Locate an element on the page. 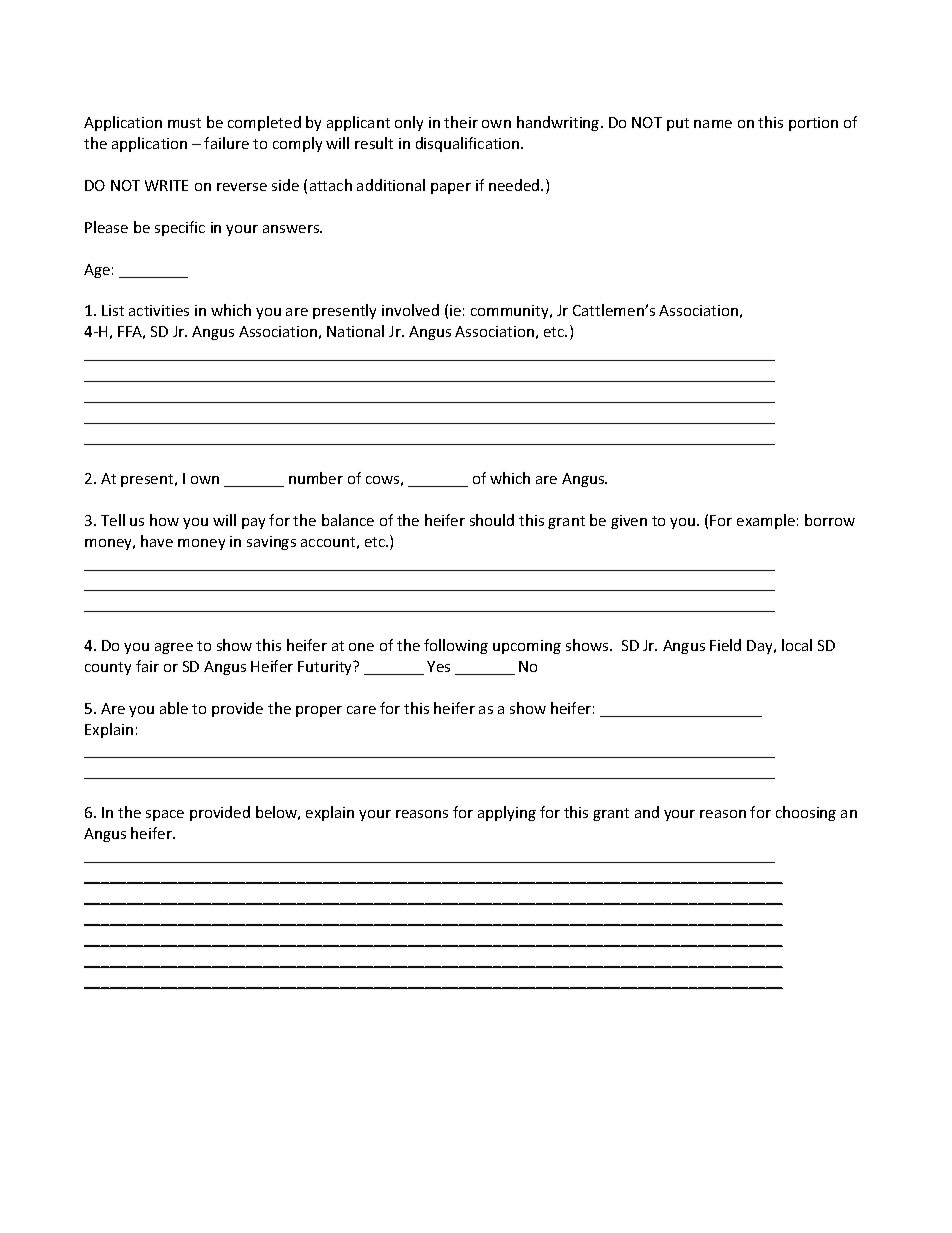 This page has width=952, height=1233. involved is located at coordinates (410, 310).
